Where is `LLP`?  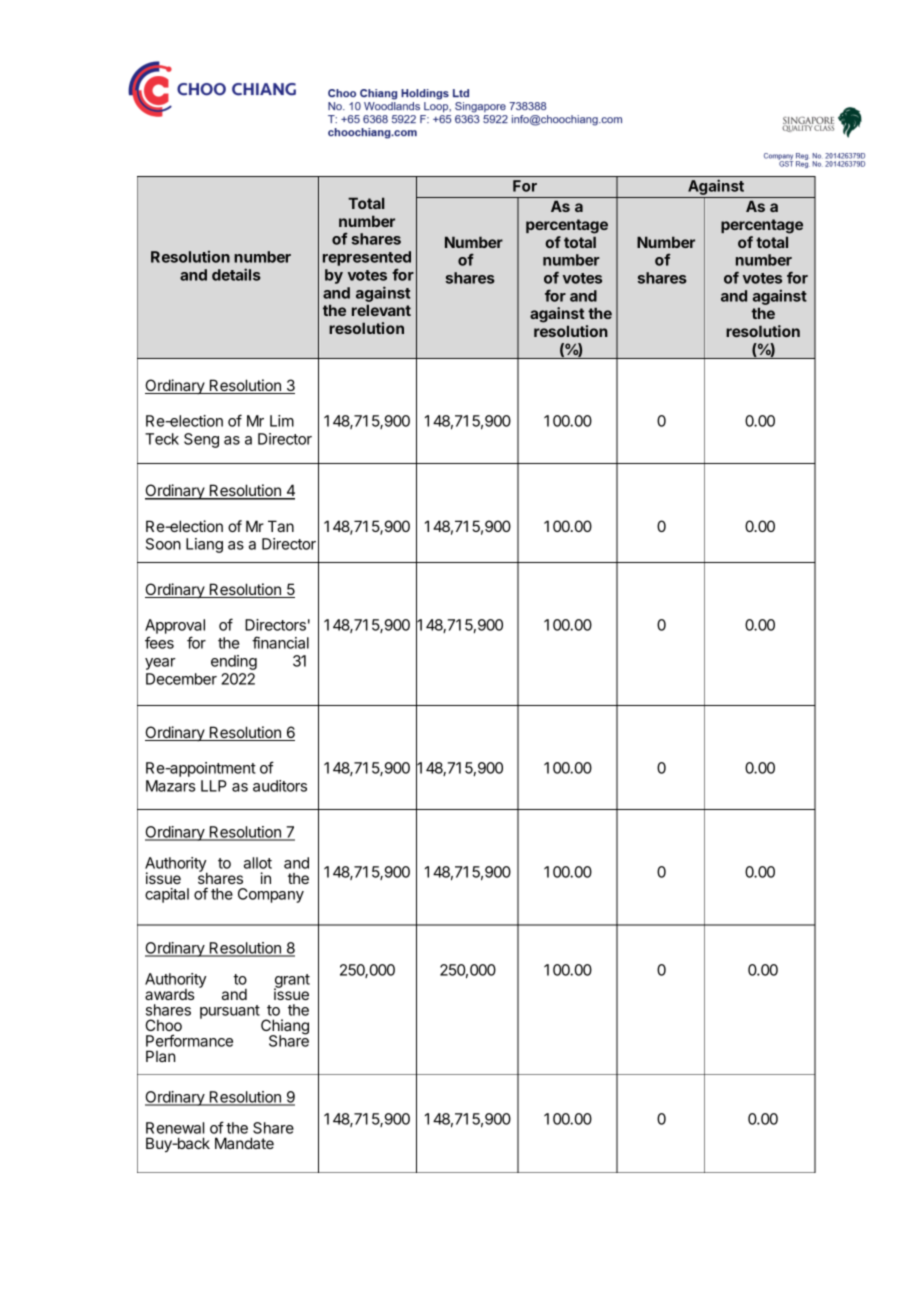 LLP is located at coordinates (214, 786).
